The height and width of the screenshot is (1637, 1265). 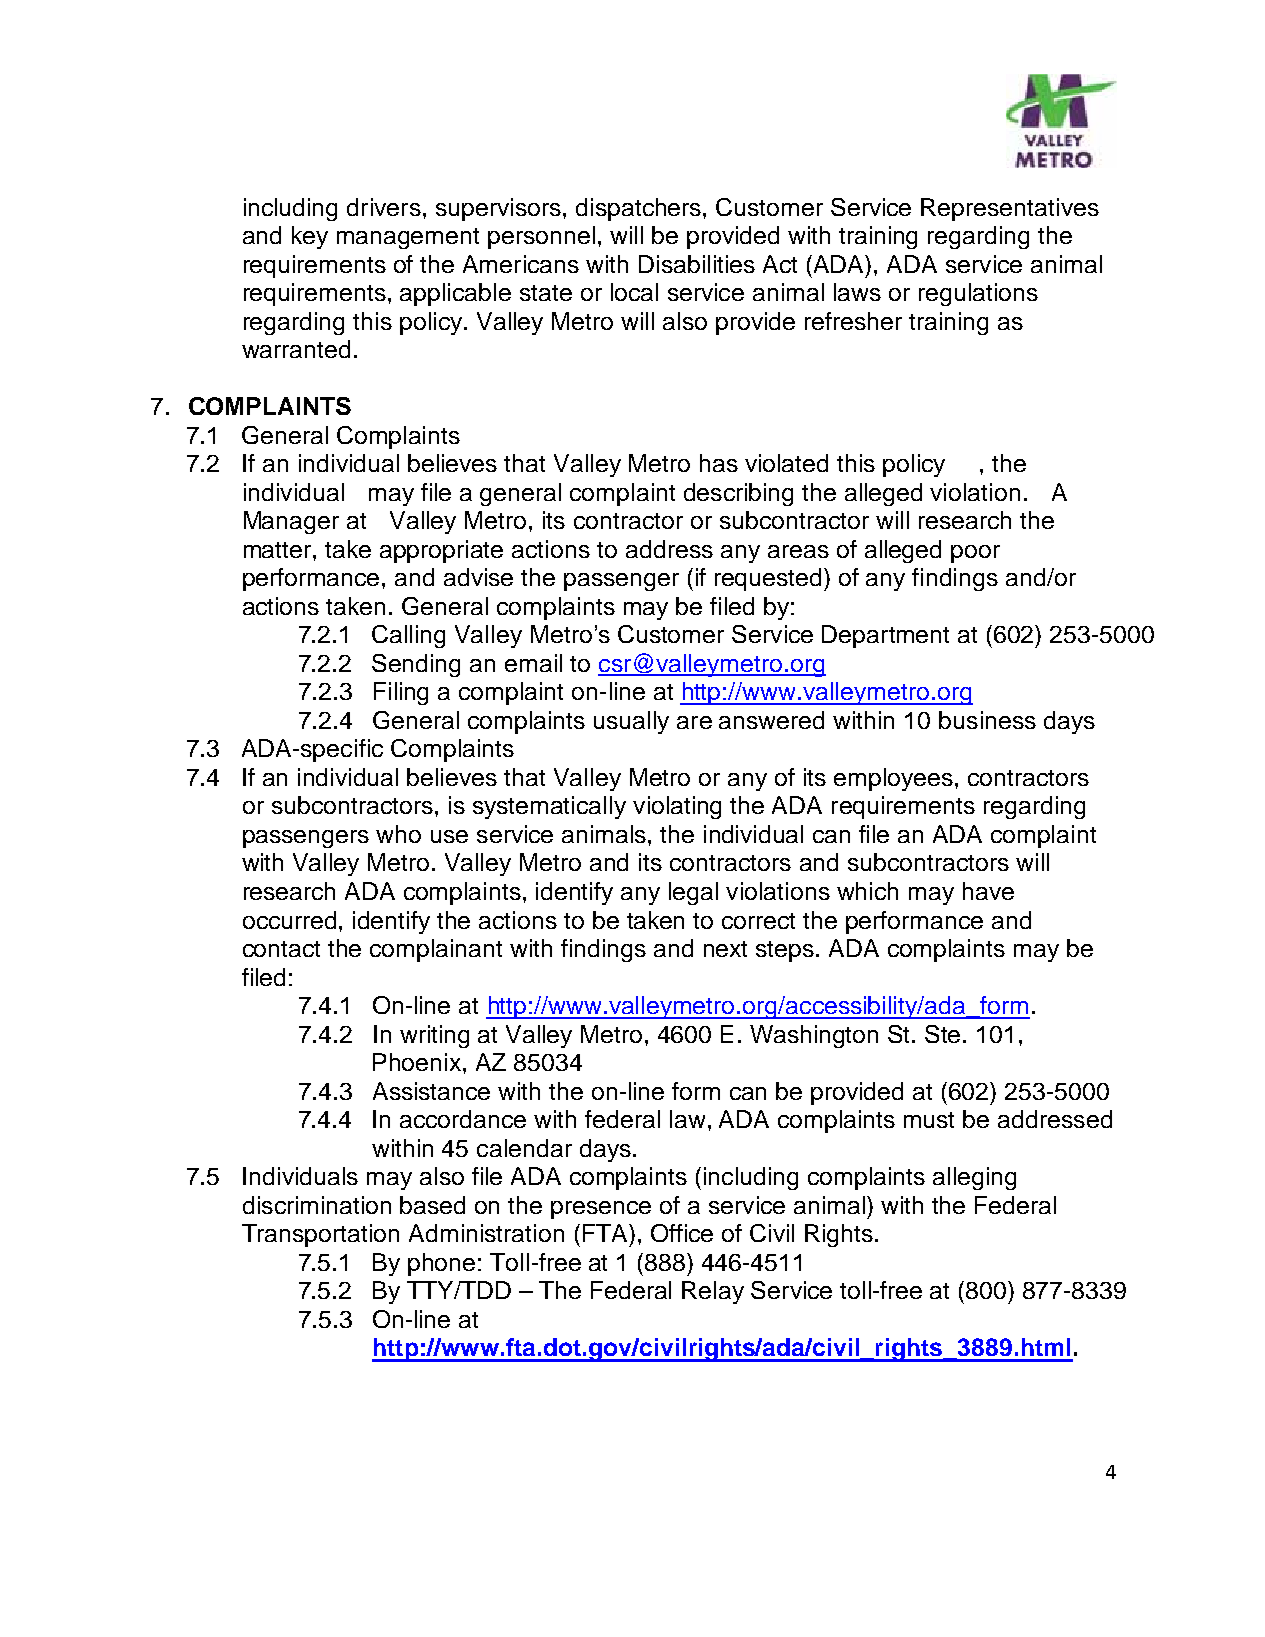 What do you see at coordinates (640, 209) in the screenshot?
I see `dispatchers` at bounding box center [640, 209].
